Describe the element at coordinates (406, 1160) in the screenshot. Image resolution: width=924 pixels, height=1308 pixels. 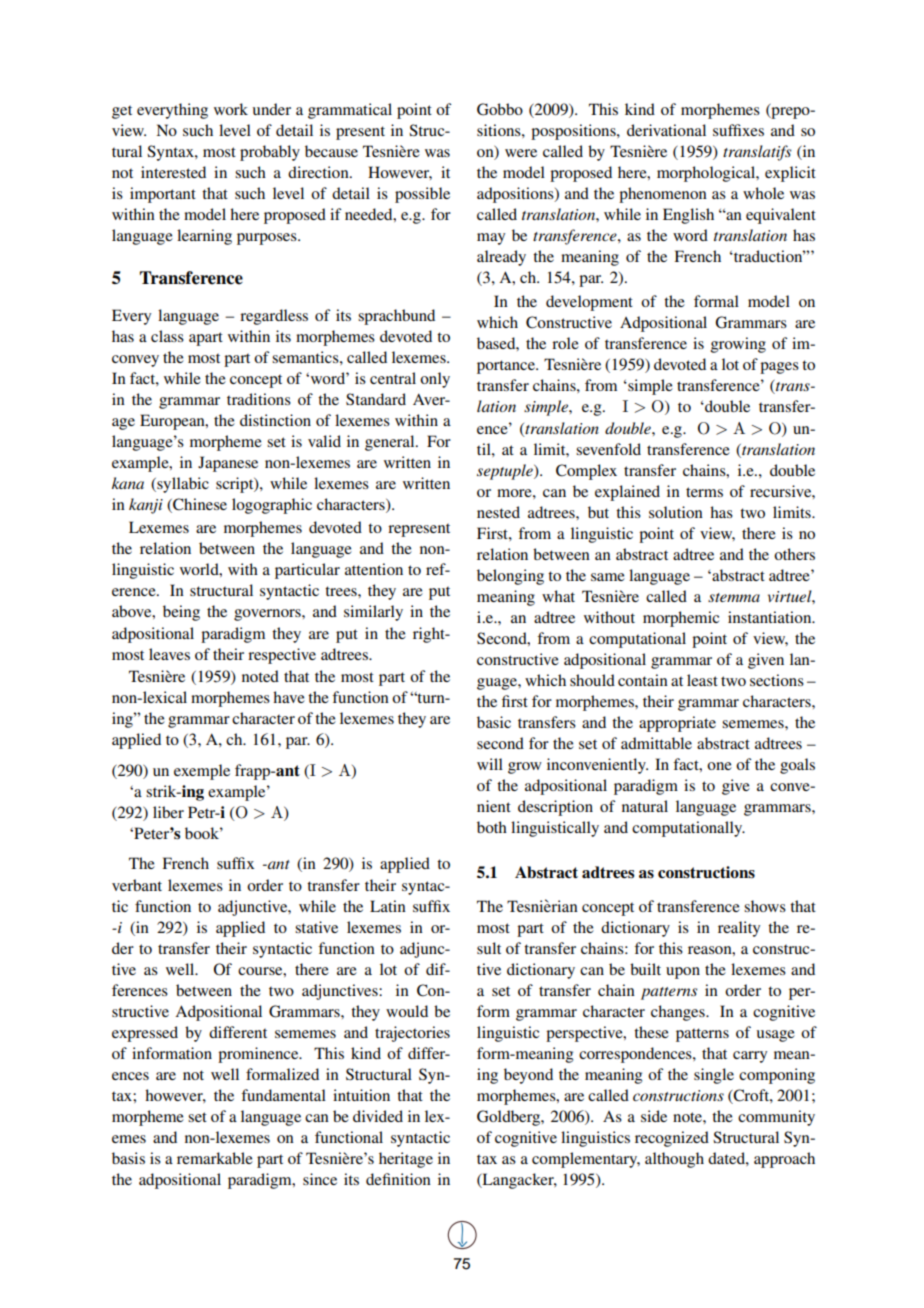
I see `heritage` at that location.
